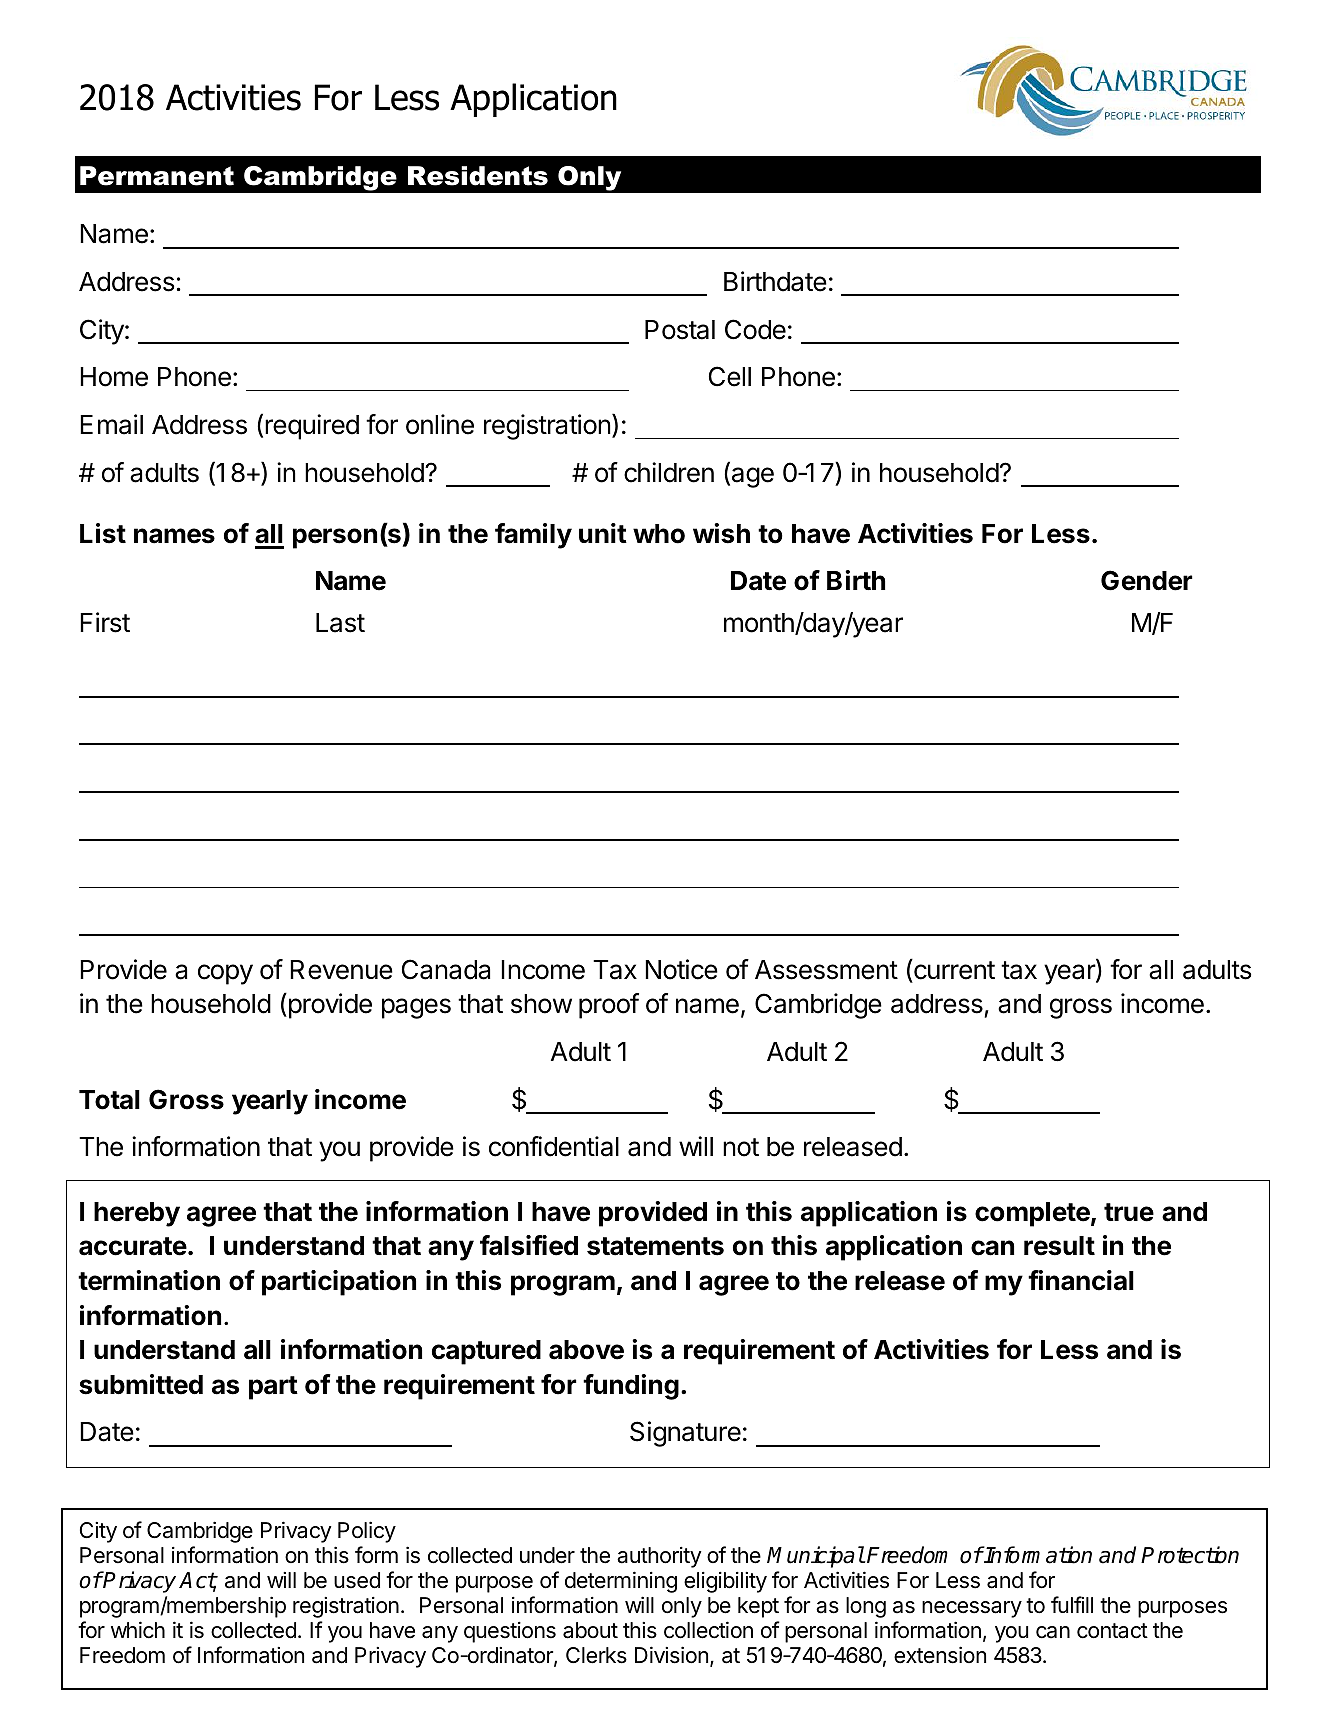 This document has height=1728, width=1336. Describe the element at coordinates (1129, 1212) in the document. I see `true` at that location.
